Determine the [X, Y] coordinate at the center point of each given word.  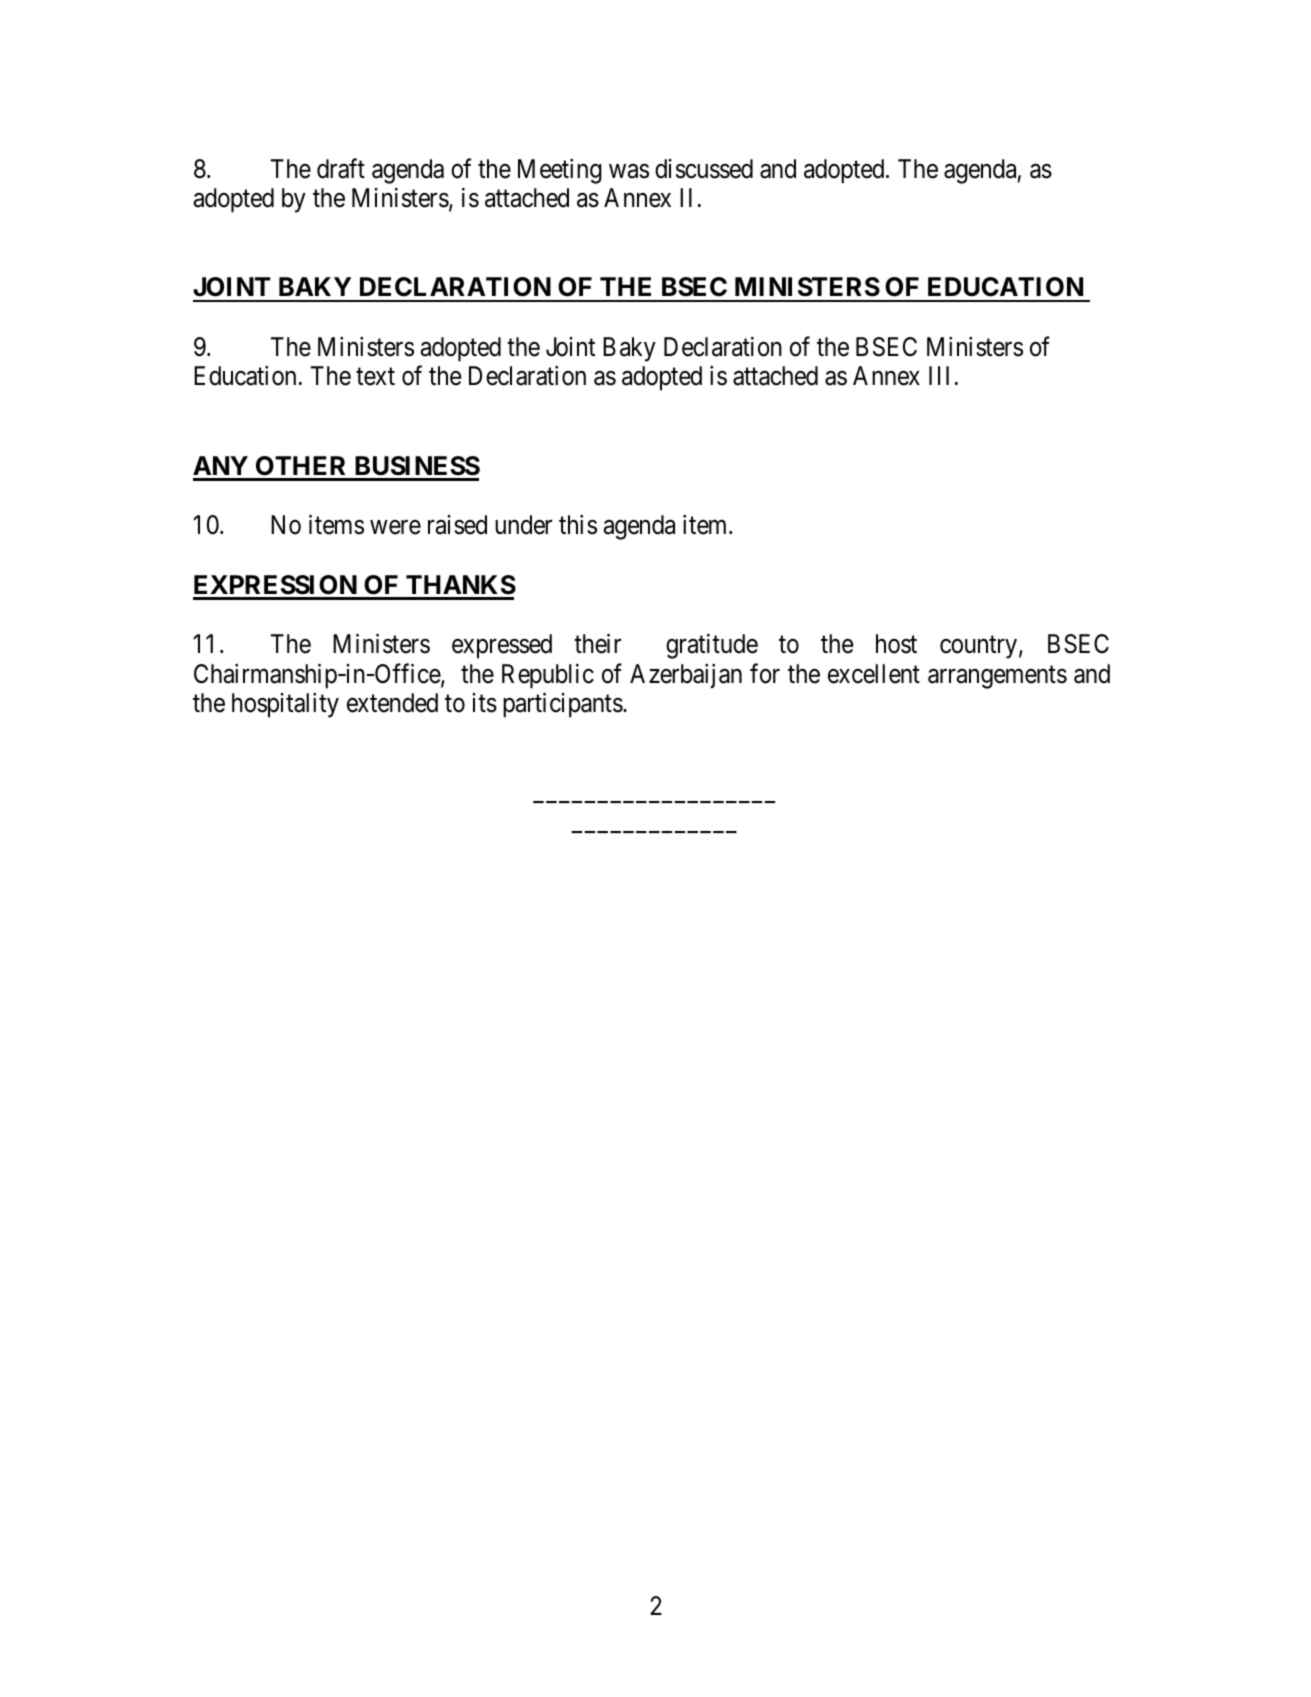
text [375, 377]
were [395, 527]
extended [392, 703]
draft [341, 168]
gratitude [712, 646]
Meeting [560, 171]
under [523, 525]
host [896, 644]
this [578, 525]
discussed [704, 169]
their [597, 644]
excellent [874, 674]
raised [457, 525]
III [939, 375]
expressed [502, 646]
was [629, 171]
